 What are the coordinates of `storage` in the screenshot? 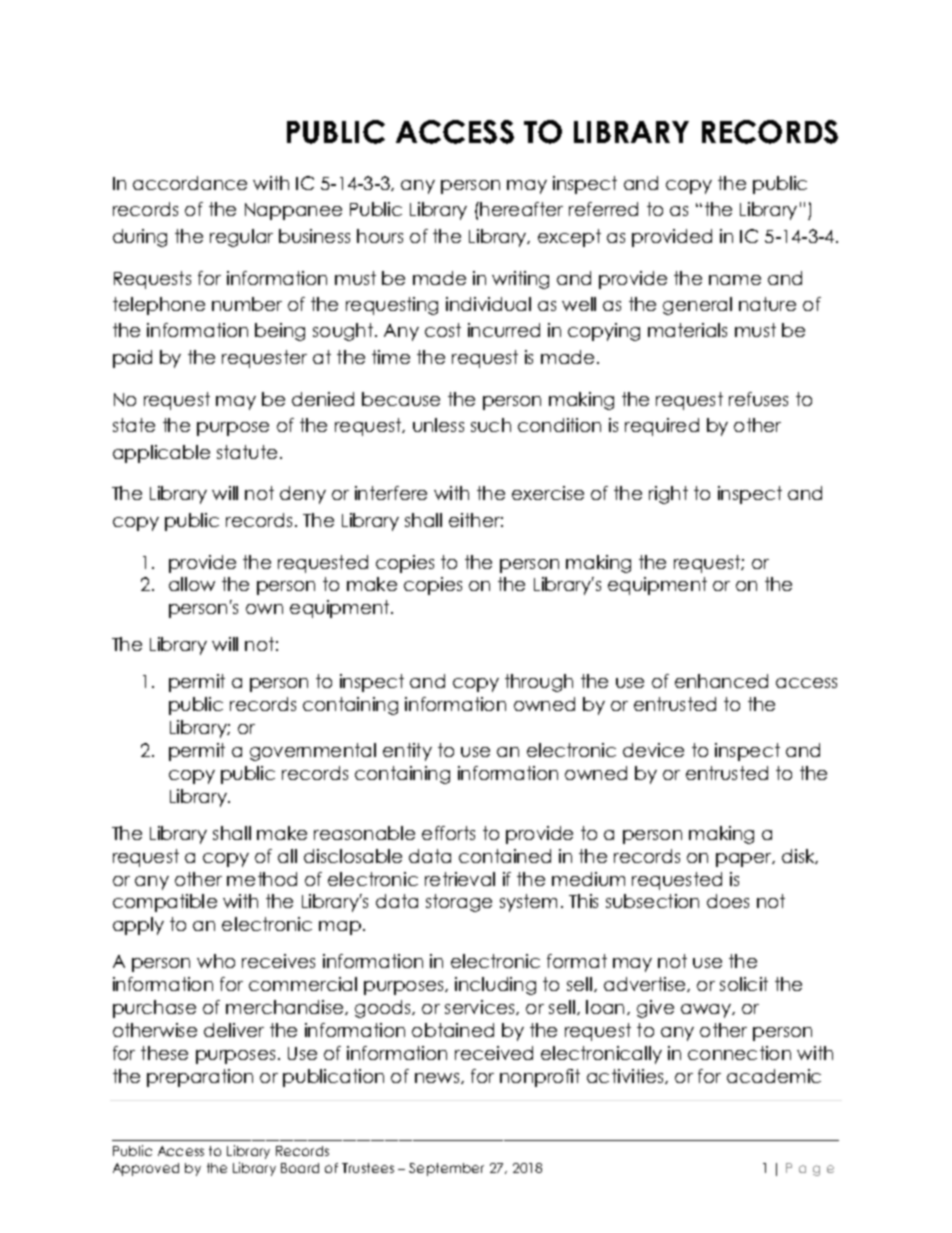 It's located at (459, 903).
